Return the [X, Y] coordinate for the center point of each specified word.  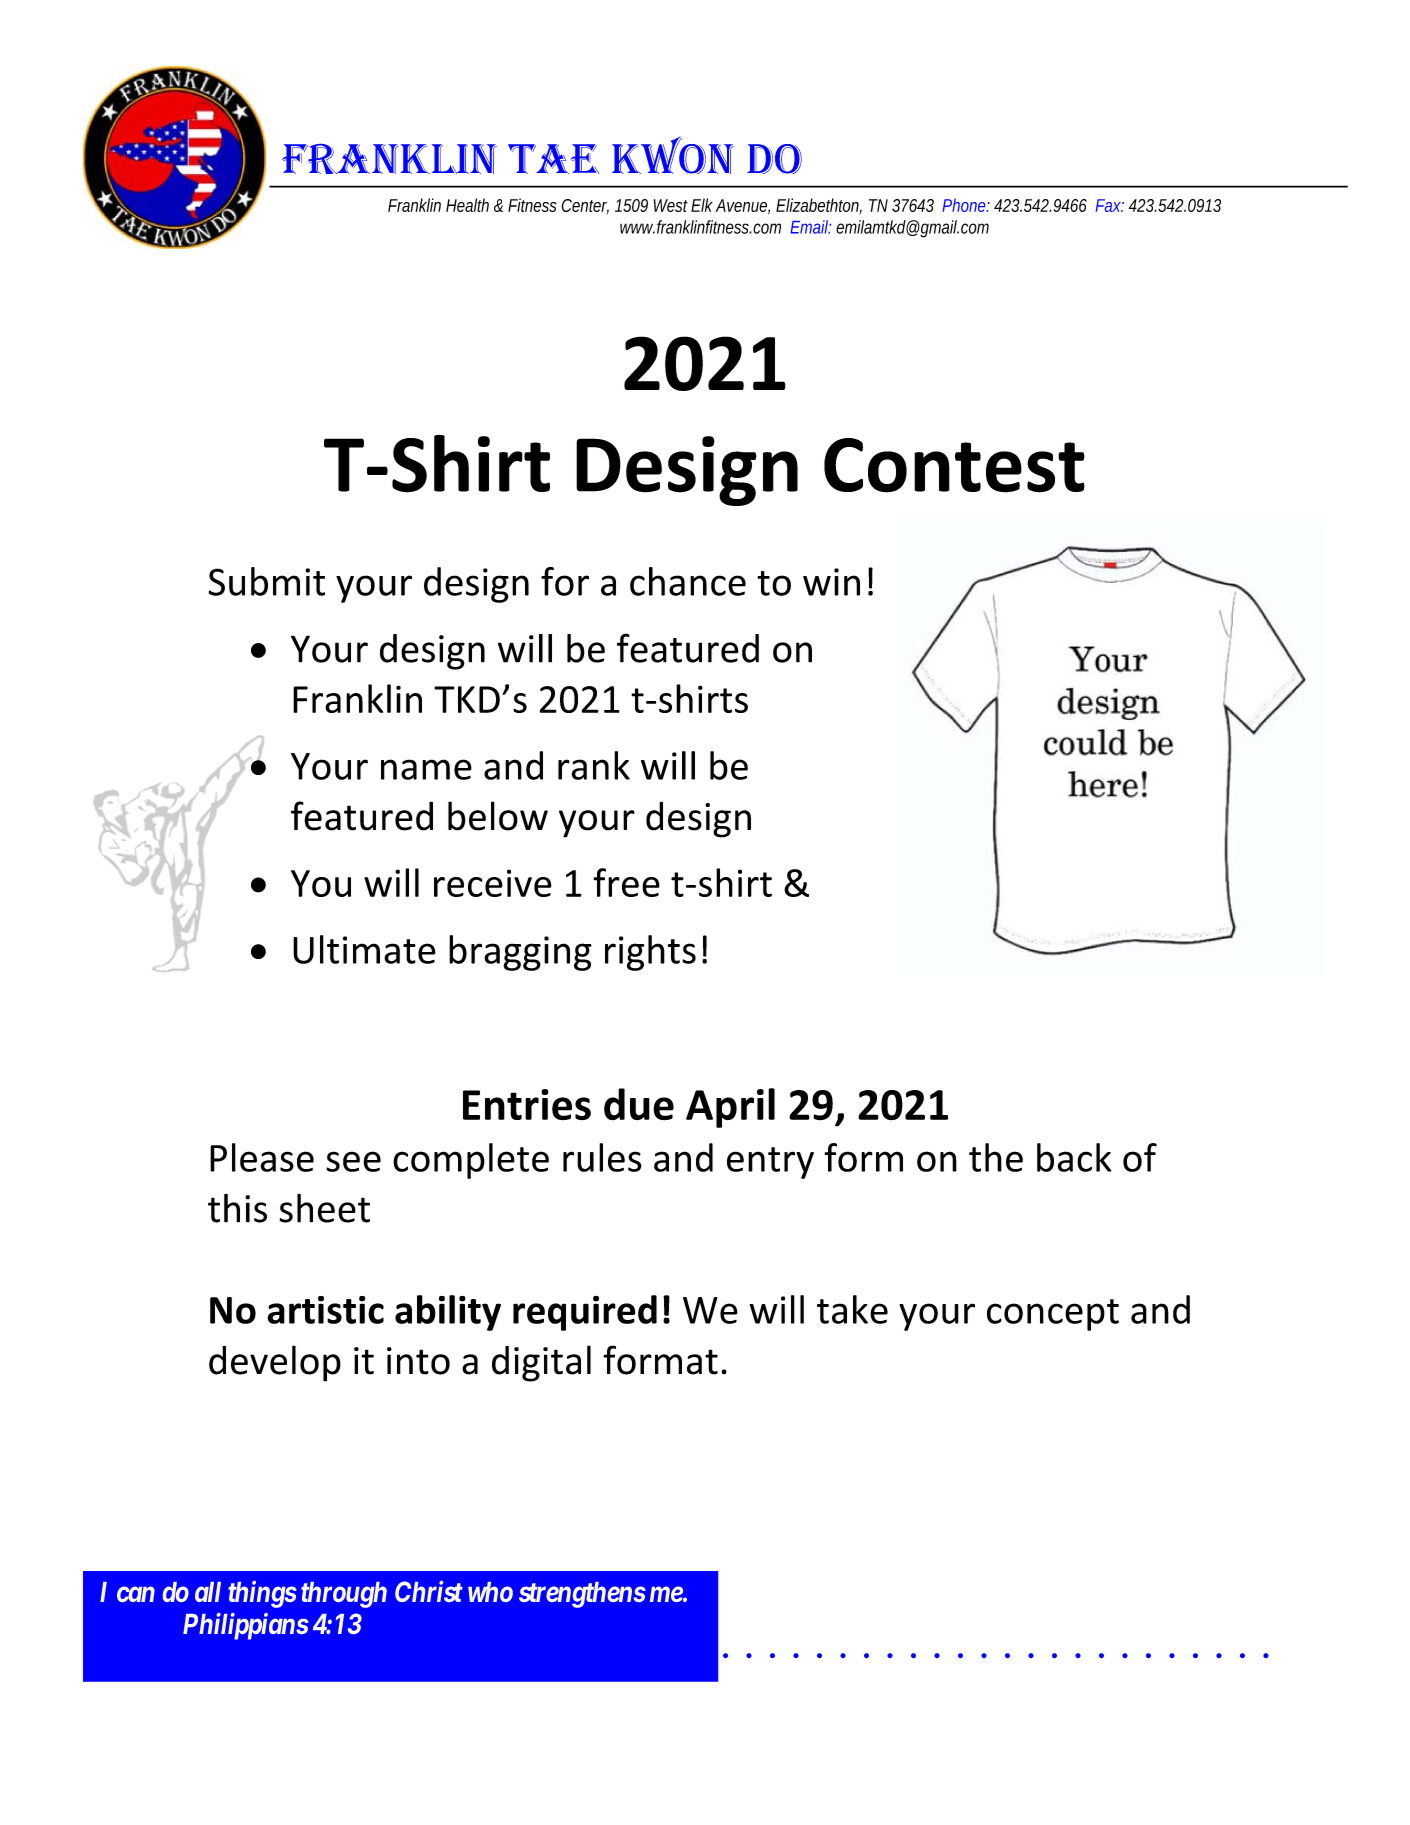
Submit [266, 581]
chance [688, 581]
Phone [966, 205]
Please [262, 1157]
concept [1053, 1315]
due [639, 1104]
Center [585, 206]
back [1074, 1157]
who [490, 1592]
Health [467, 205]
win [831, 582]
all [208, 1592]
